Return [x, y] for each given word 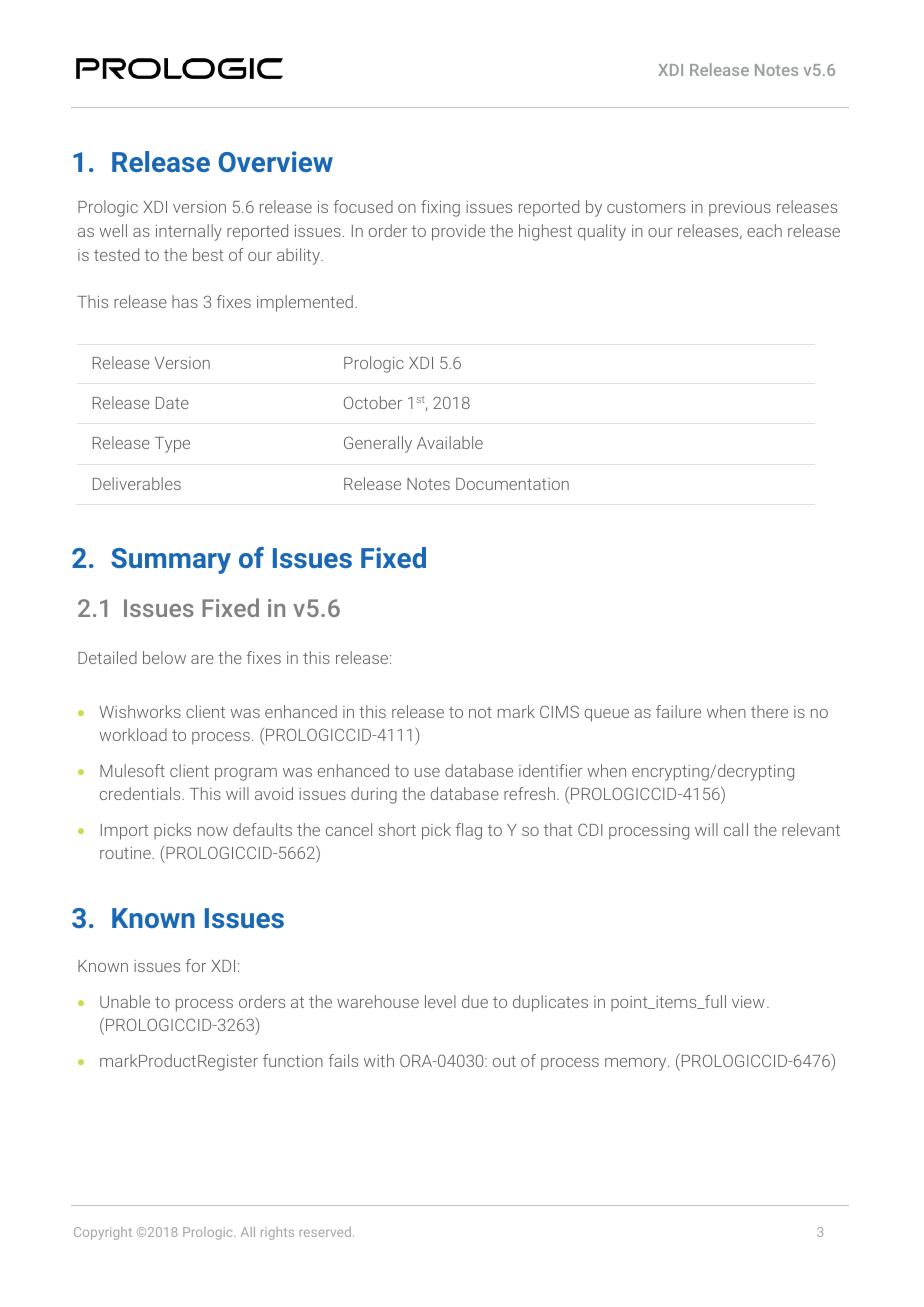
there [769, 711]
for [196, 965]
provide [458, 232]
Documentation [512, 484]
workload [133, 734]
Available [450, 442]
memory [637, 1064]
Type [172, 445]
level [440, 1001]
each [764, 230]
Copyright [103, 1233]
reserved [325, 1232]
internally [189, 232]
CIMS [559, 711]
